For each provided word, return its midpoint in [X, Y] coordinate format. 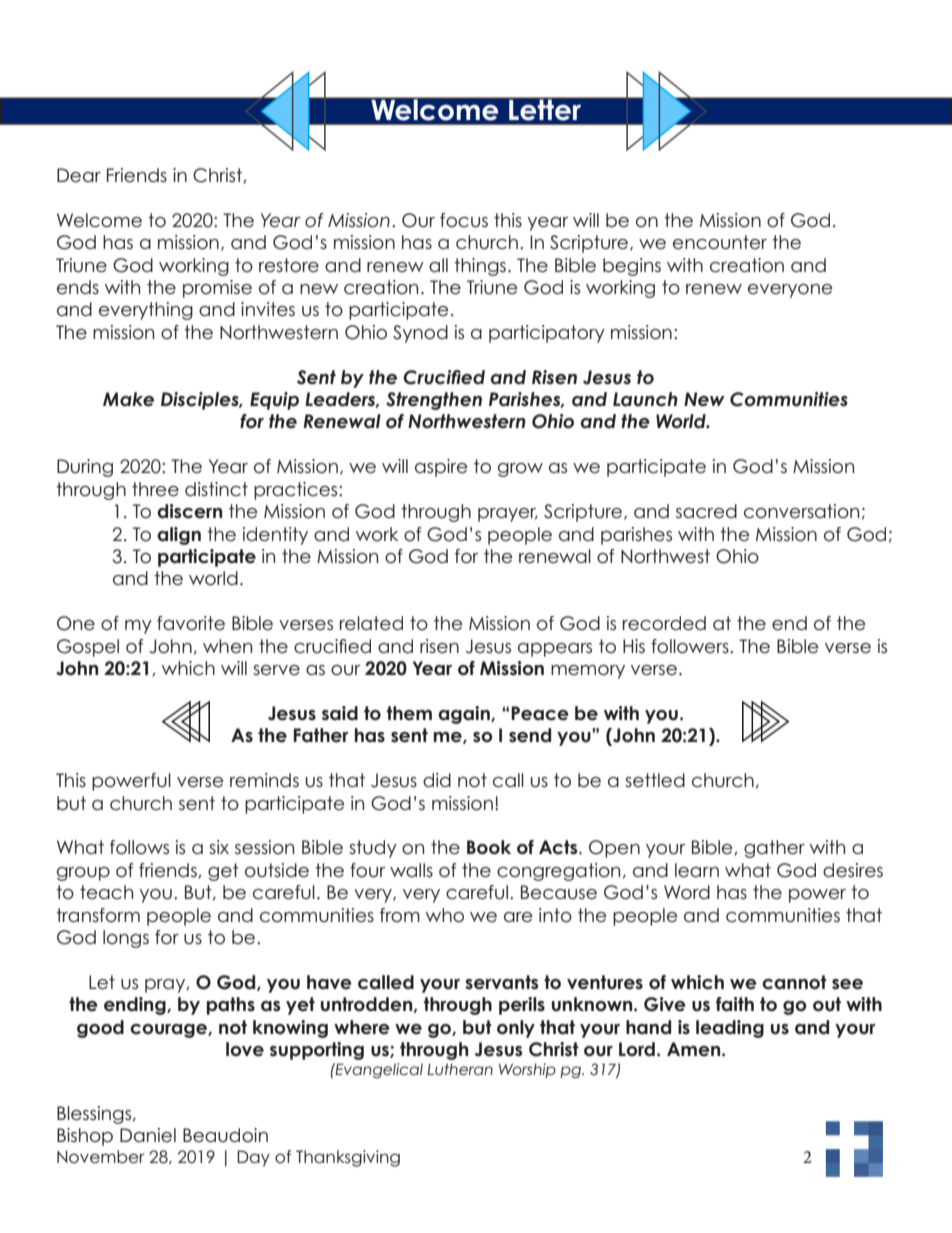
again [465, 715]
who [445, 915]
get [223, 872]
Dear [79, 175]
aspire [441, 468]
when [227, 646]
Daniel [148, 1135]
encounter [720, 242]
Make [128, 399]
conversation [801, 511]
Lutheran [460, 1069]
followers [691, 646]
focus [464, 220]
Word [687, 892]
